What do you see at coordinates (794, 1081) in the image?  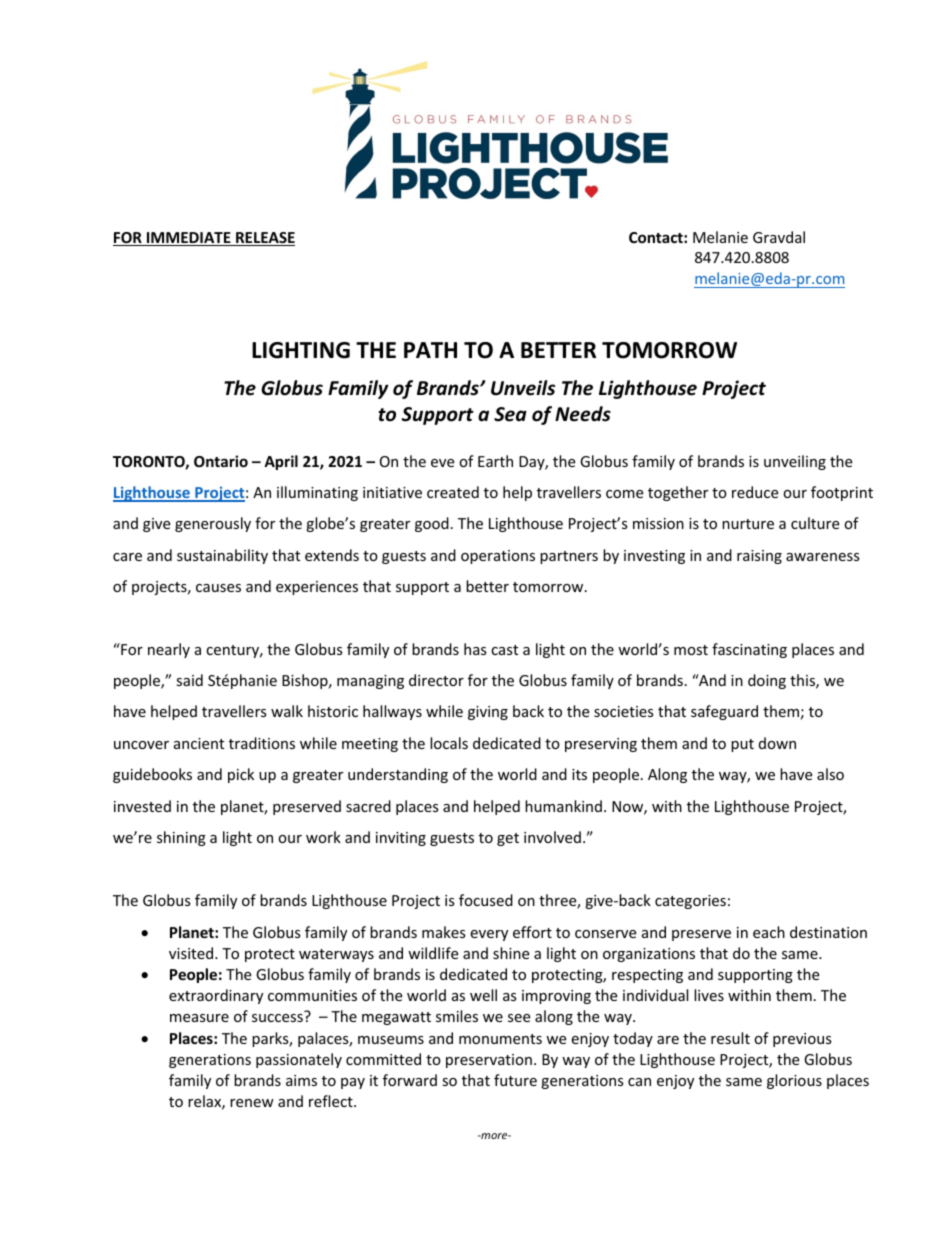 I see `glorious` at bounding box center [794, 1081].
